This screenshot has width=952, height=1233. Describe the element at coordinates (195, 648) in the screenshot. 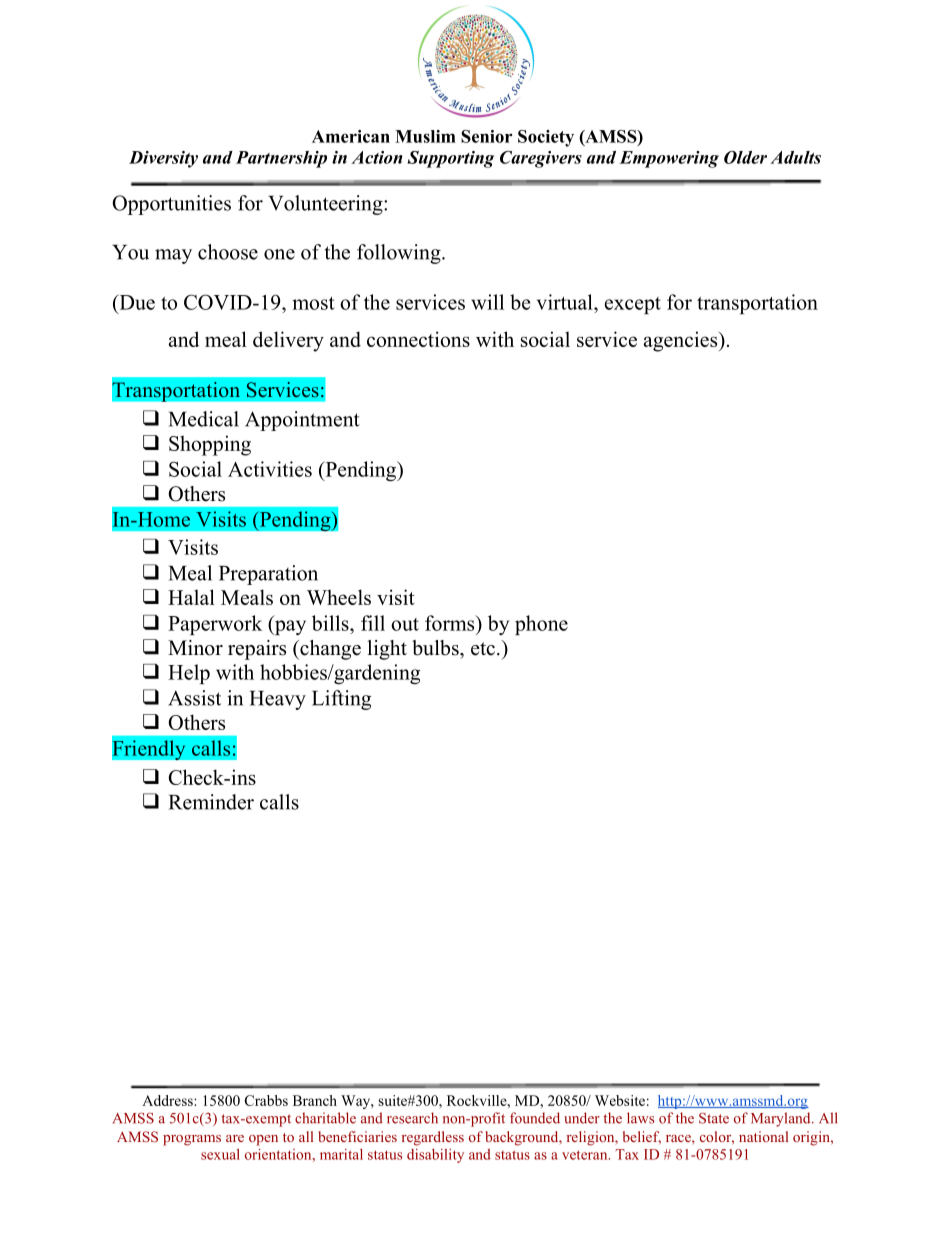

I see `Minor` at that location.
